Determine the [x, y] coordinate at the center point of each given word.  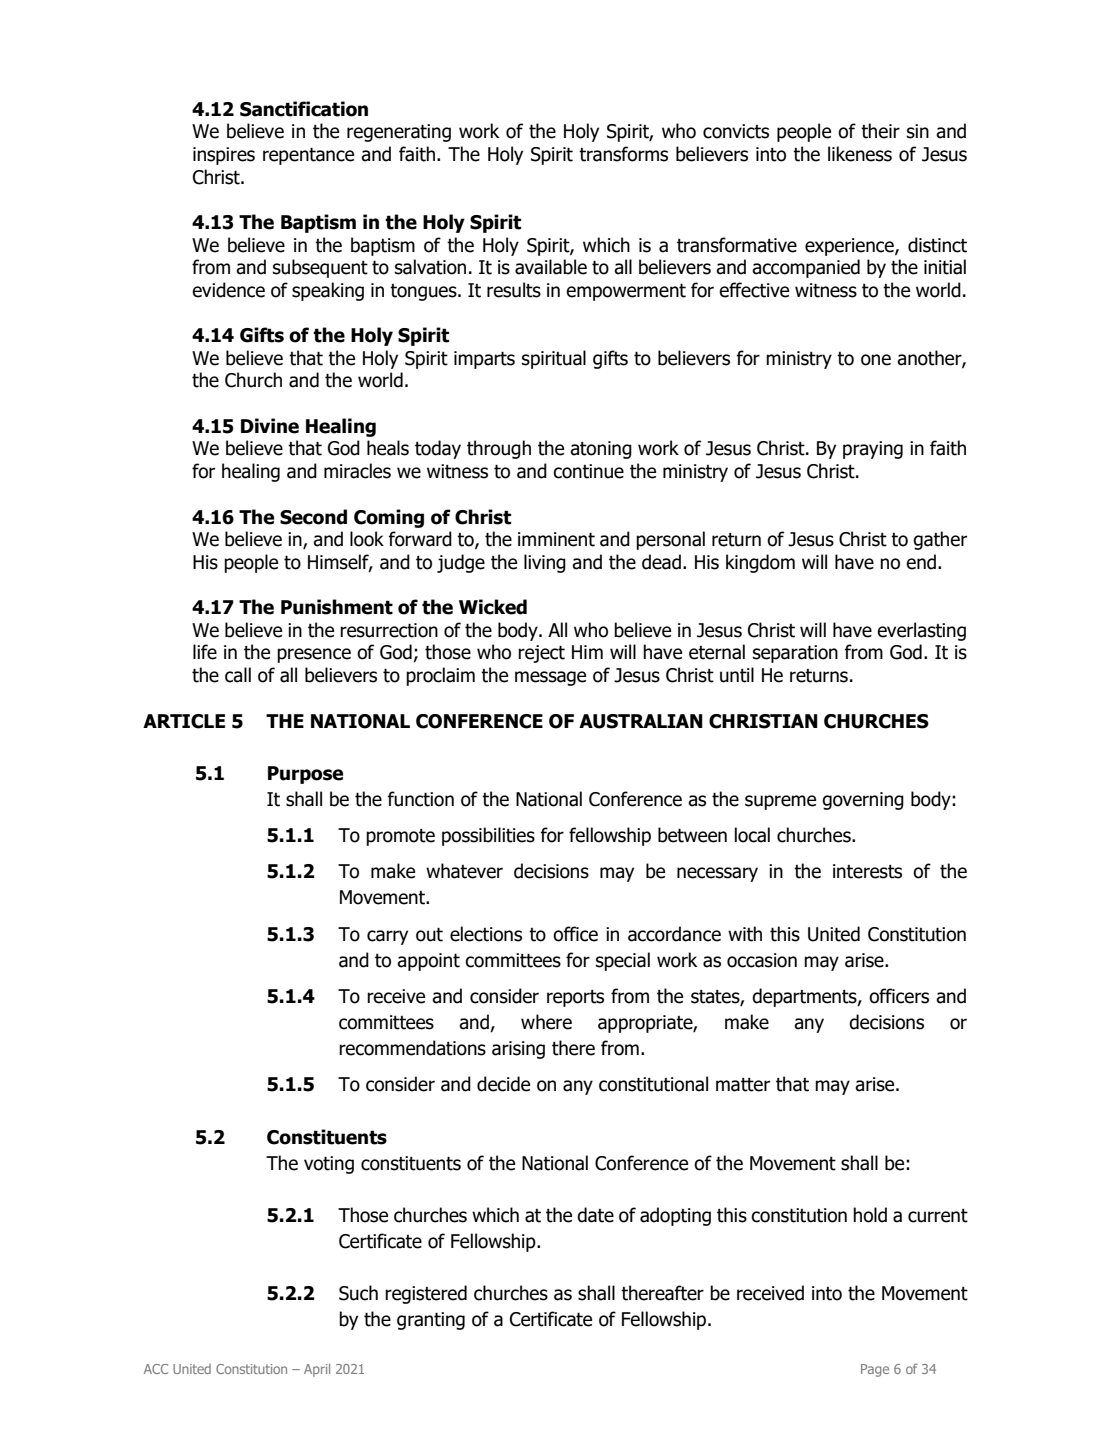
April [317, 1370]
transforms [623, 154]
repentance [308, 156]
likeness [860, 154]
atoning [601, 450]
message [550, 678]
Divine [270, 426]
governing [863, 801]
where [546, 1022]
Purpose [305, 775]
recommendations [412, 1048]
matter [743, 1085]
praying [873, 450]
